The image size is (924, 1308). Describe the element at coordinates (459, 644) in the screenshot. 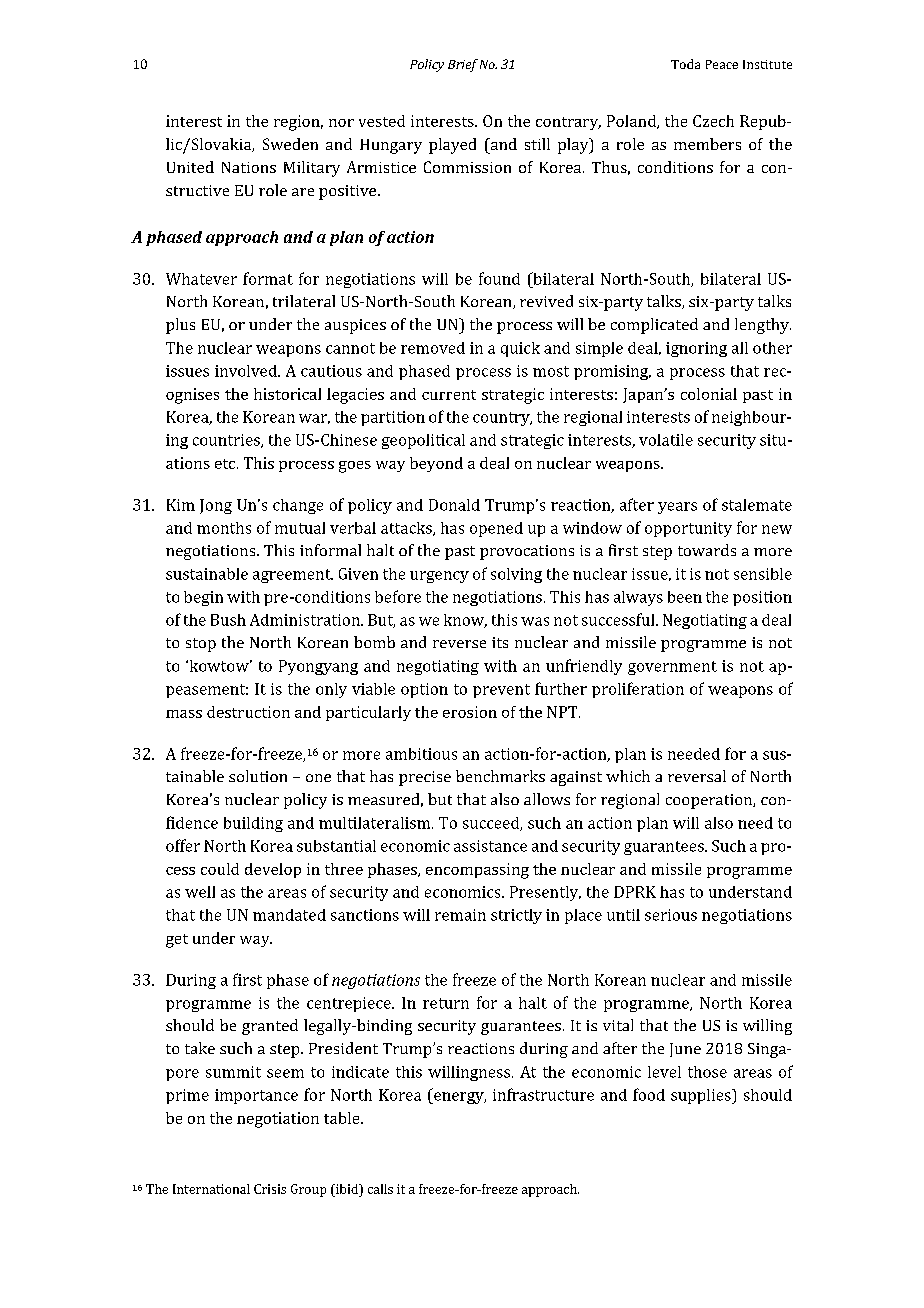

I see `reverse` at that location.
